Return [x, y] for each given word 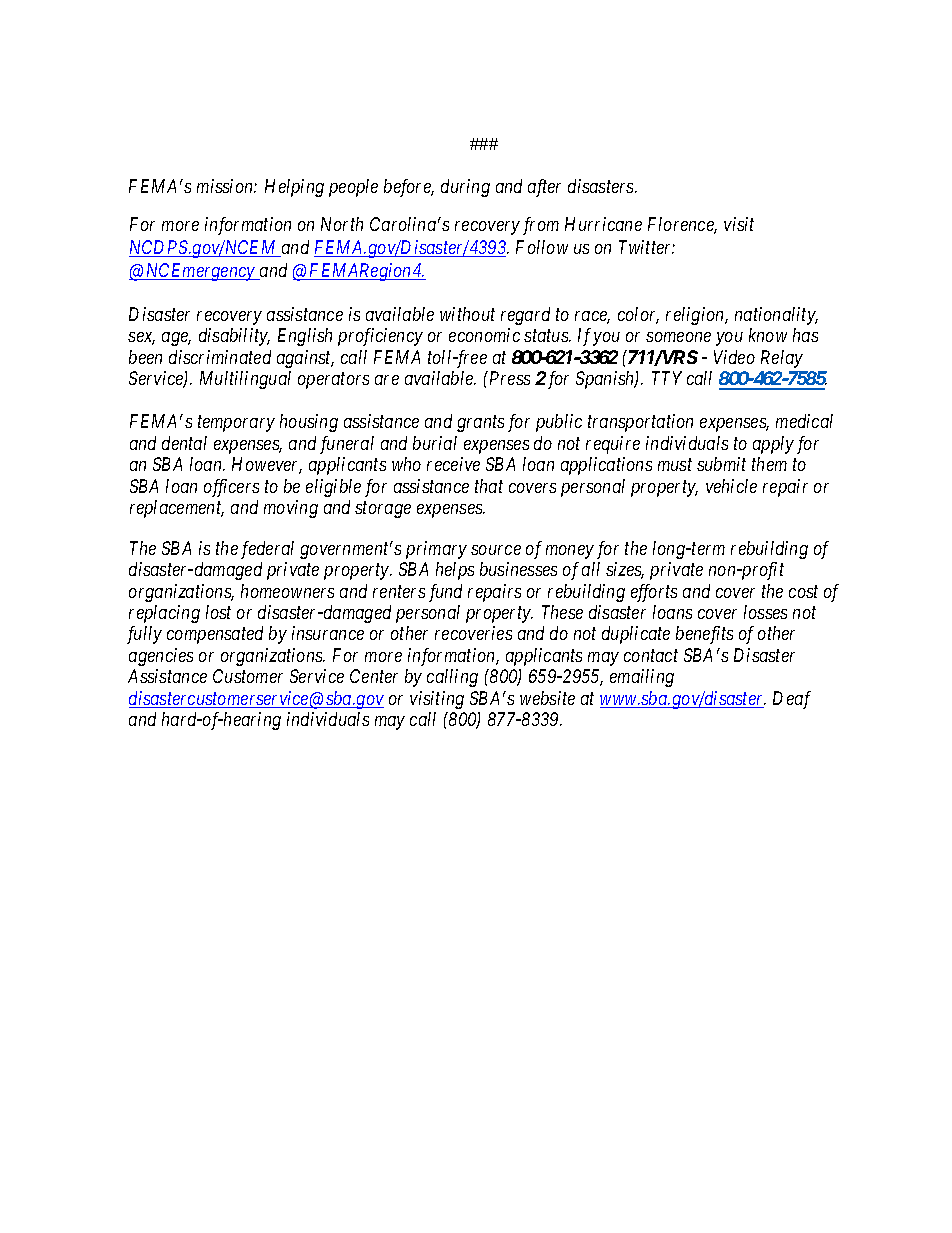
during [465, 188]
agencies [161, 657]
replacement [177, 509]
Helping [294, 188]
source [496, 550]
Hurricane [603, 224]
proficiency [380, 337]
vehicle [731, 486]
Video [734, 357]
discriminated [220, 357]
